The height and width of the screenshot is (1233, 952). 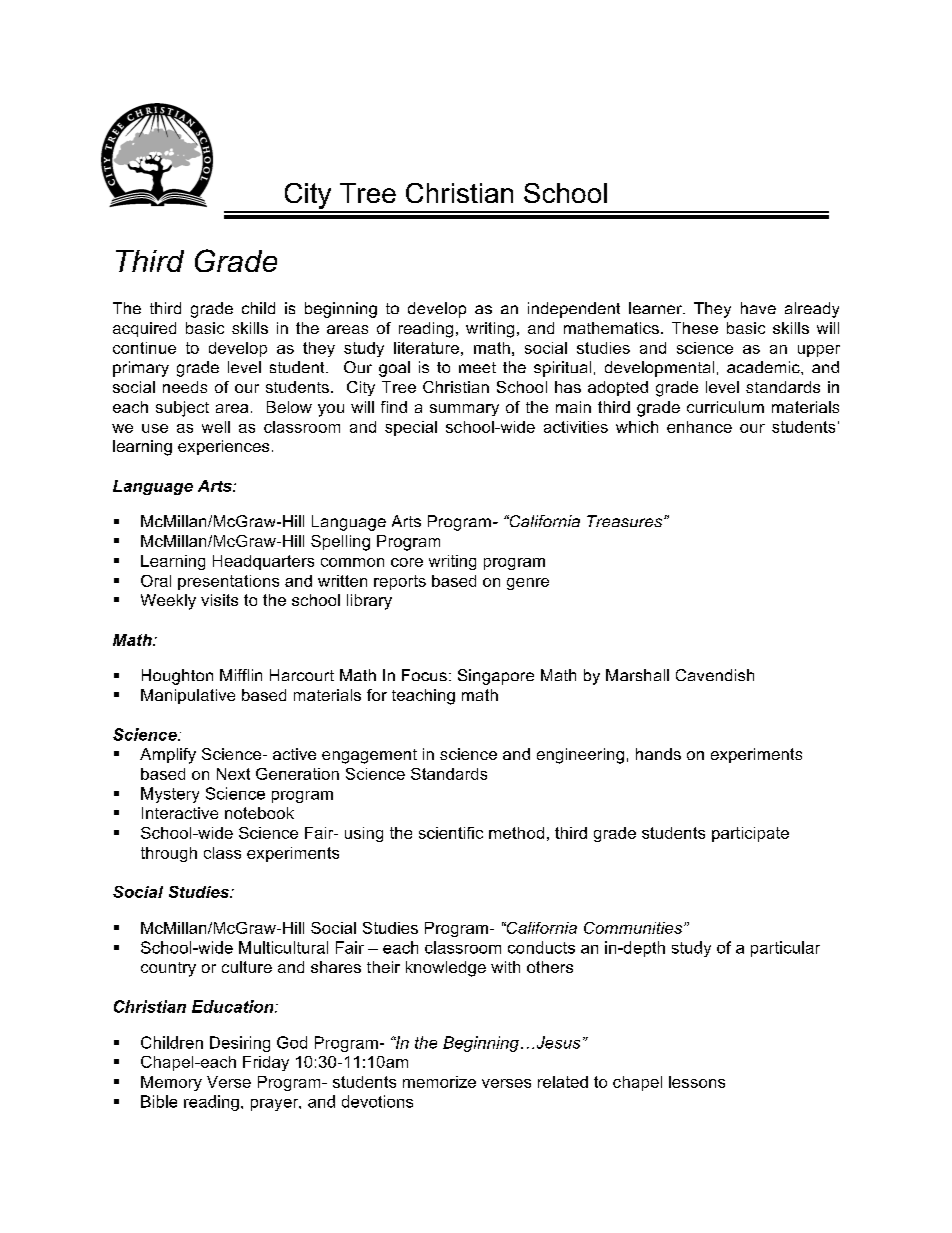 What do you see at coordinates (266, 1063) in the screenshot?
I see `Friday` at bounding box center [266, 1063].
